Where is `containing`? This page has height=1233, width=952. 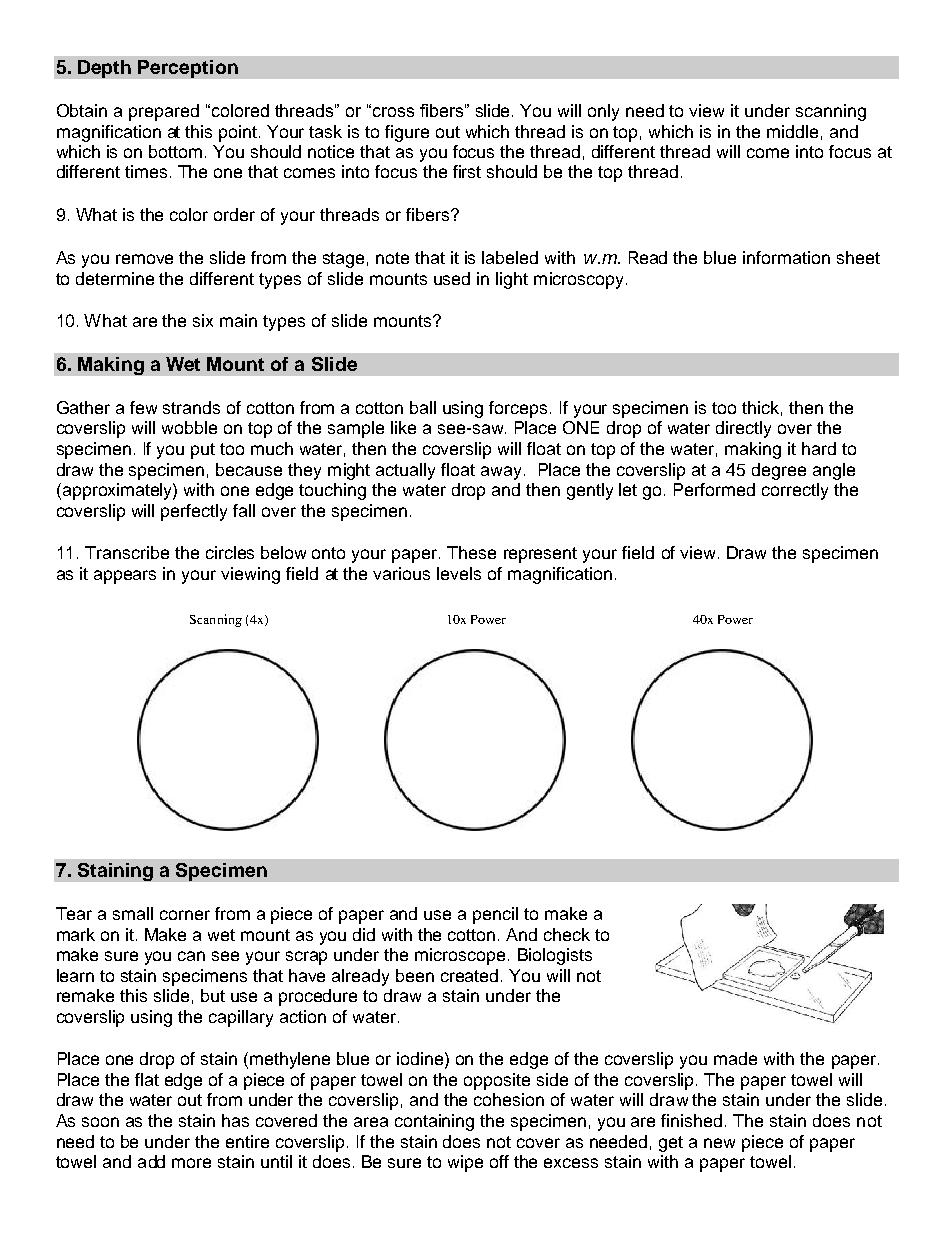 containing is located at coordinates (434, 1122).
